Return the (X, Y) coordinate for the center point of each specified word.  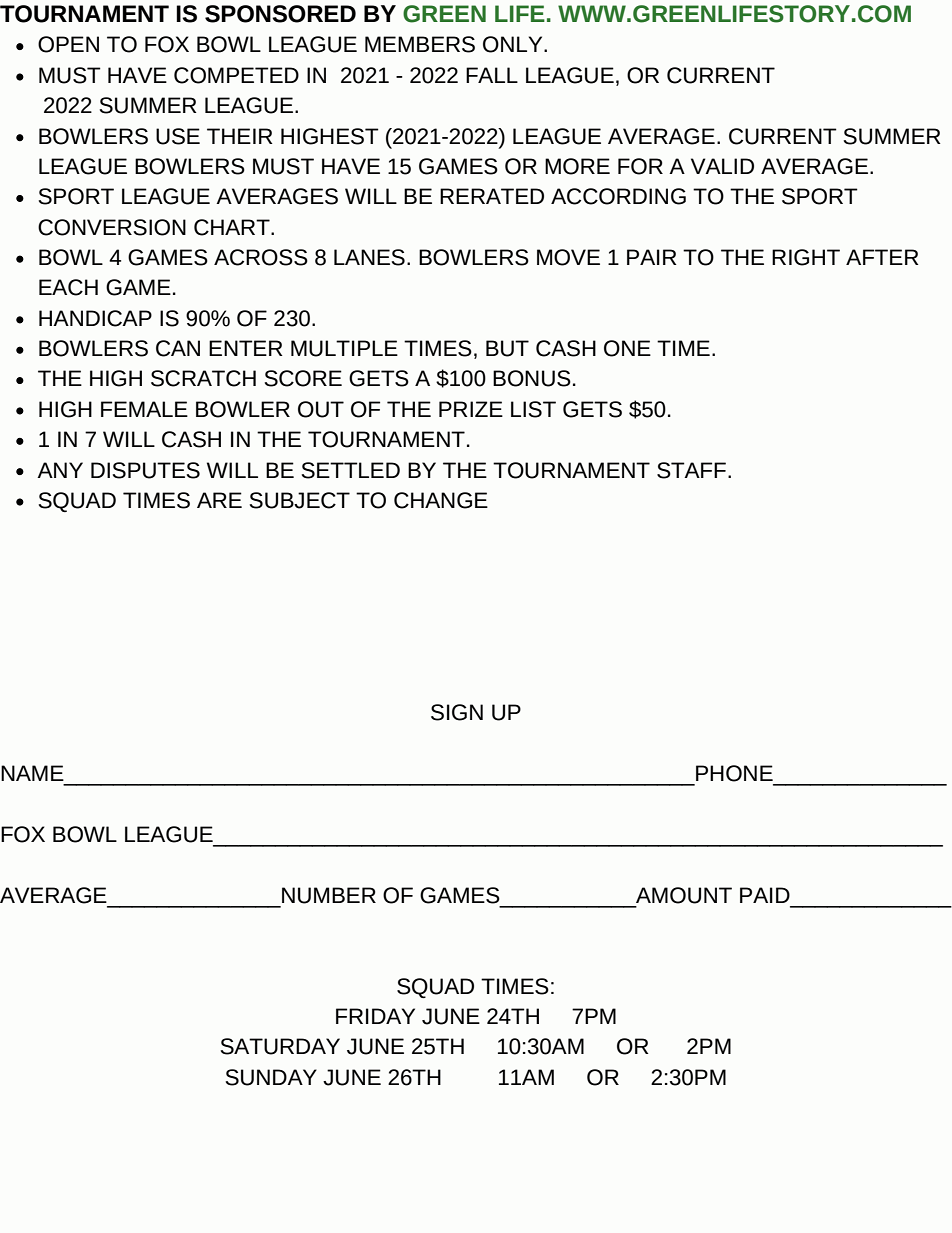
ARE (219, 500)
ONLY (514, 44)
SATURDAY (280, 1046)
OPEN (68, 44)
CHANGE (441, 500)
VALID (722, 166)
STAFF (691, 470)
